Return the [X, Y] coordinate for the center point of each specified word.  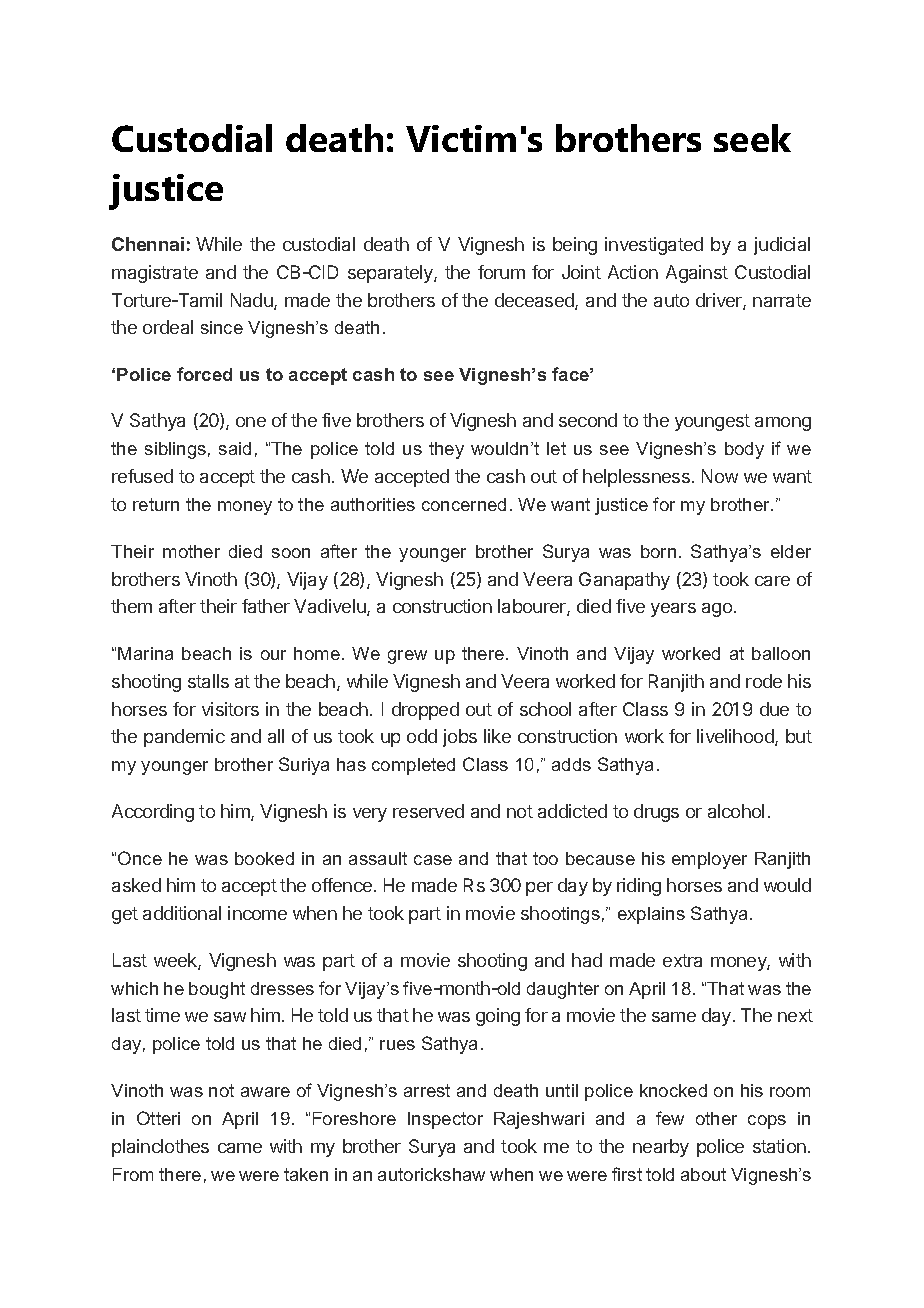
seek [752, 138]
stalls [208, 681]
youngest [712, 422]
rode [764, 681]
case [433, 860]
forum [501, 272]
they [446, 450]
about [703, 1174]
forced [204, 374]
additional [182, 913]
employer [709, 860]
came [240, 1148]
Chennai [148, 244]
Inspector [445, 1120]
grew [407, 657]
